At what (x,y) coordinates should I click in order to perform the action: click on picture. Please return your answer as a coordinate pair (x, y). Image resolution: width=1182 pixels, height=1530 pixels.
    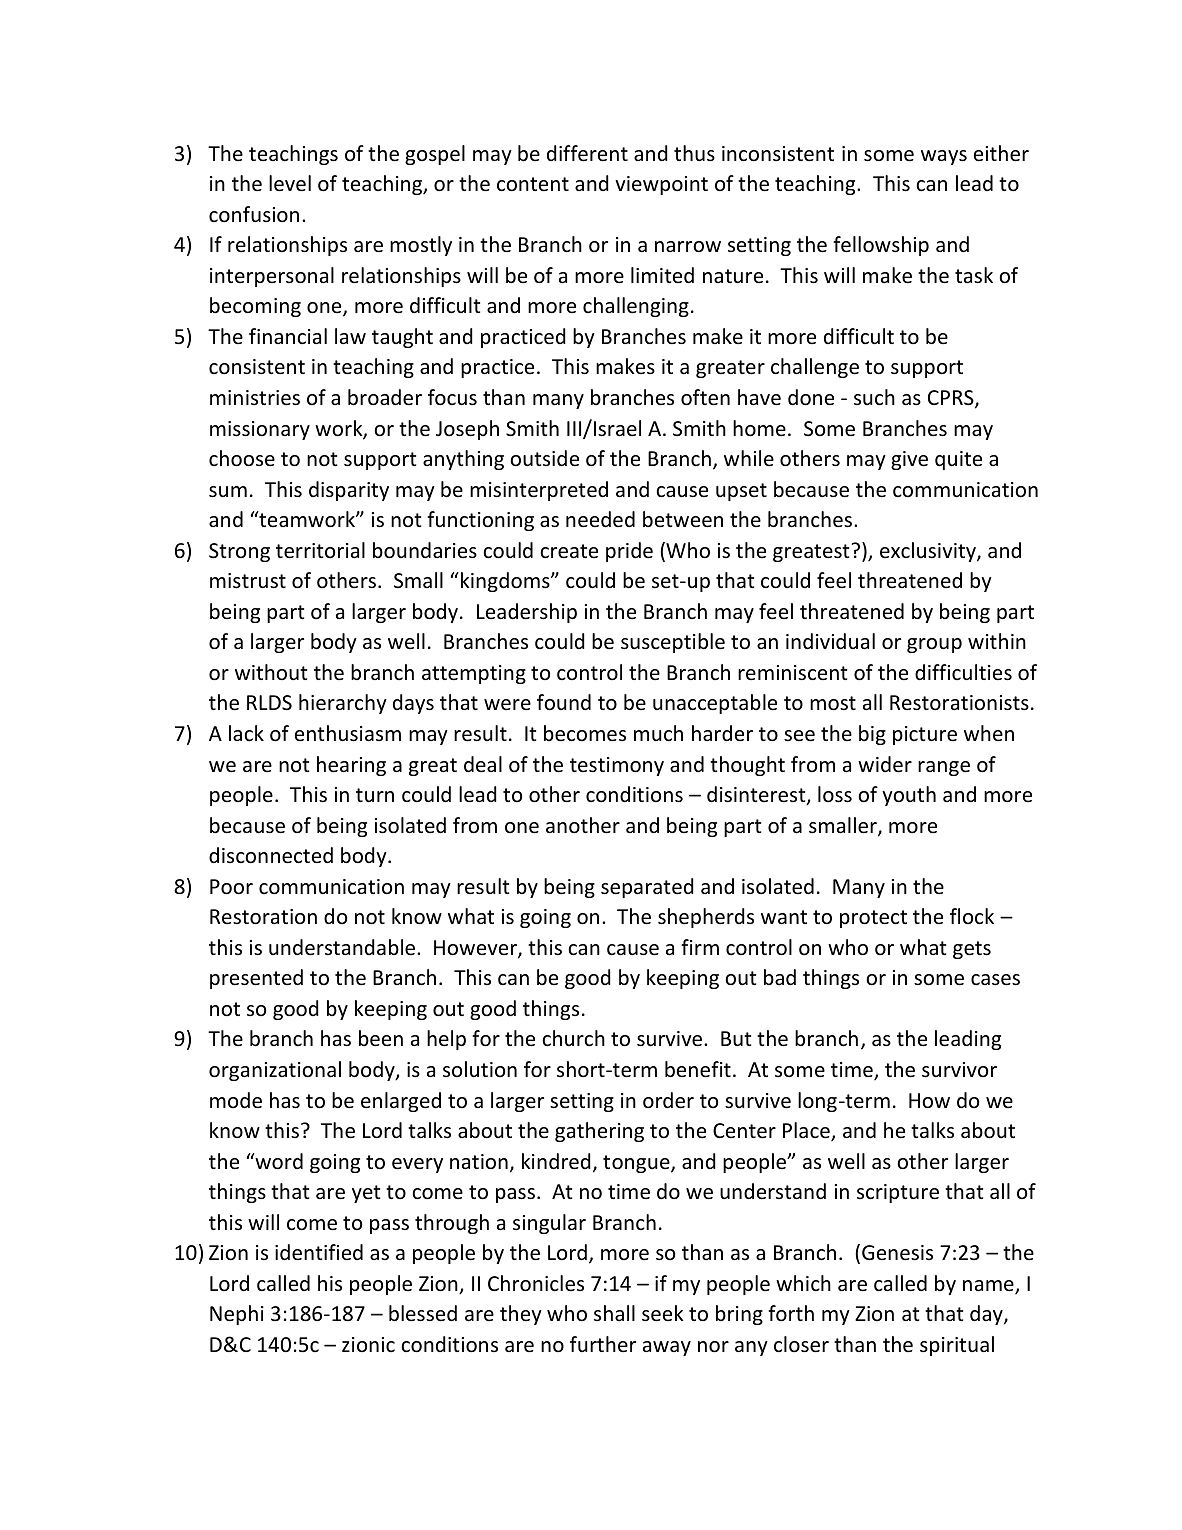
    Looking at the image, I should click on (925, 735).
